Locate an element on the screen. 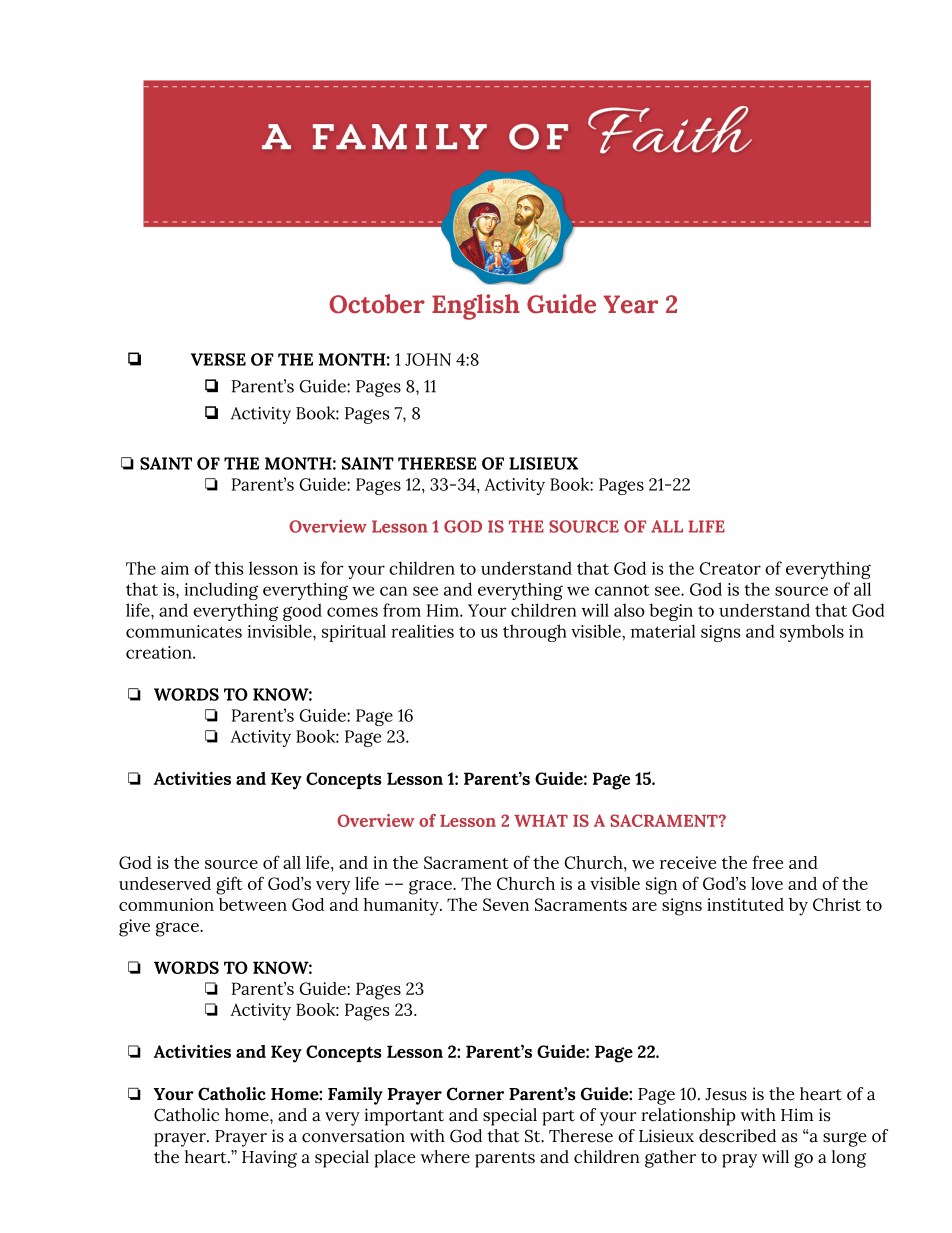 The width and height of the screenshot is (952, 1233). Year is located at coordinates (630, 304).
